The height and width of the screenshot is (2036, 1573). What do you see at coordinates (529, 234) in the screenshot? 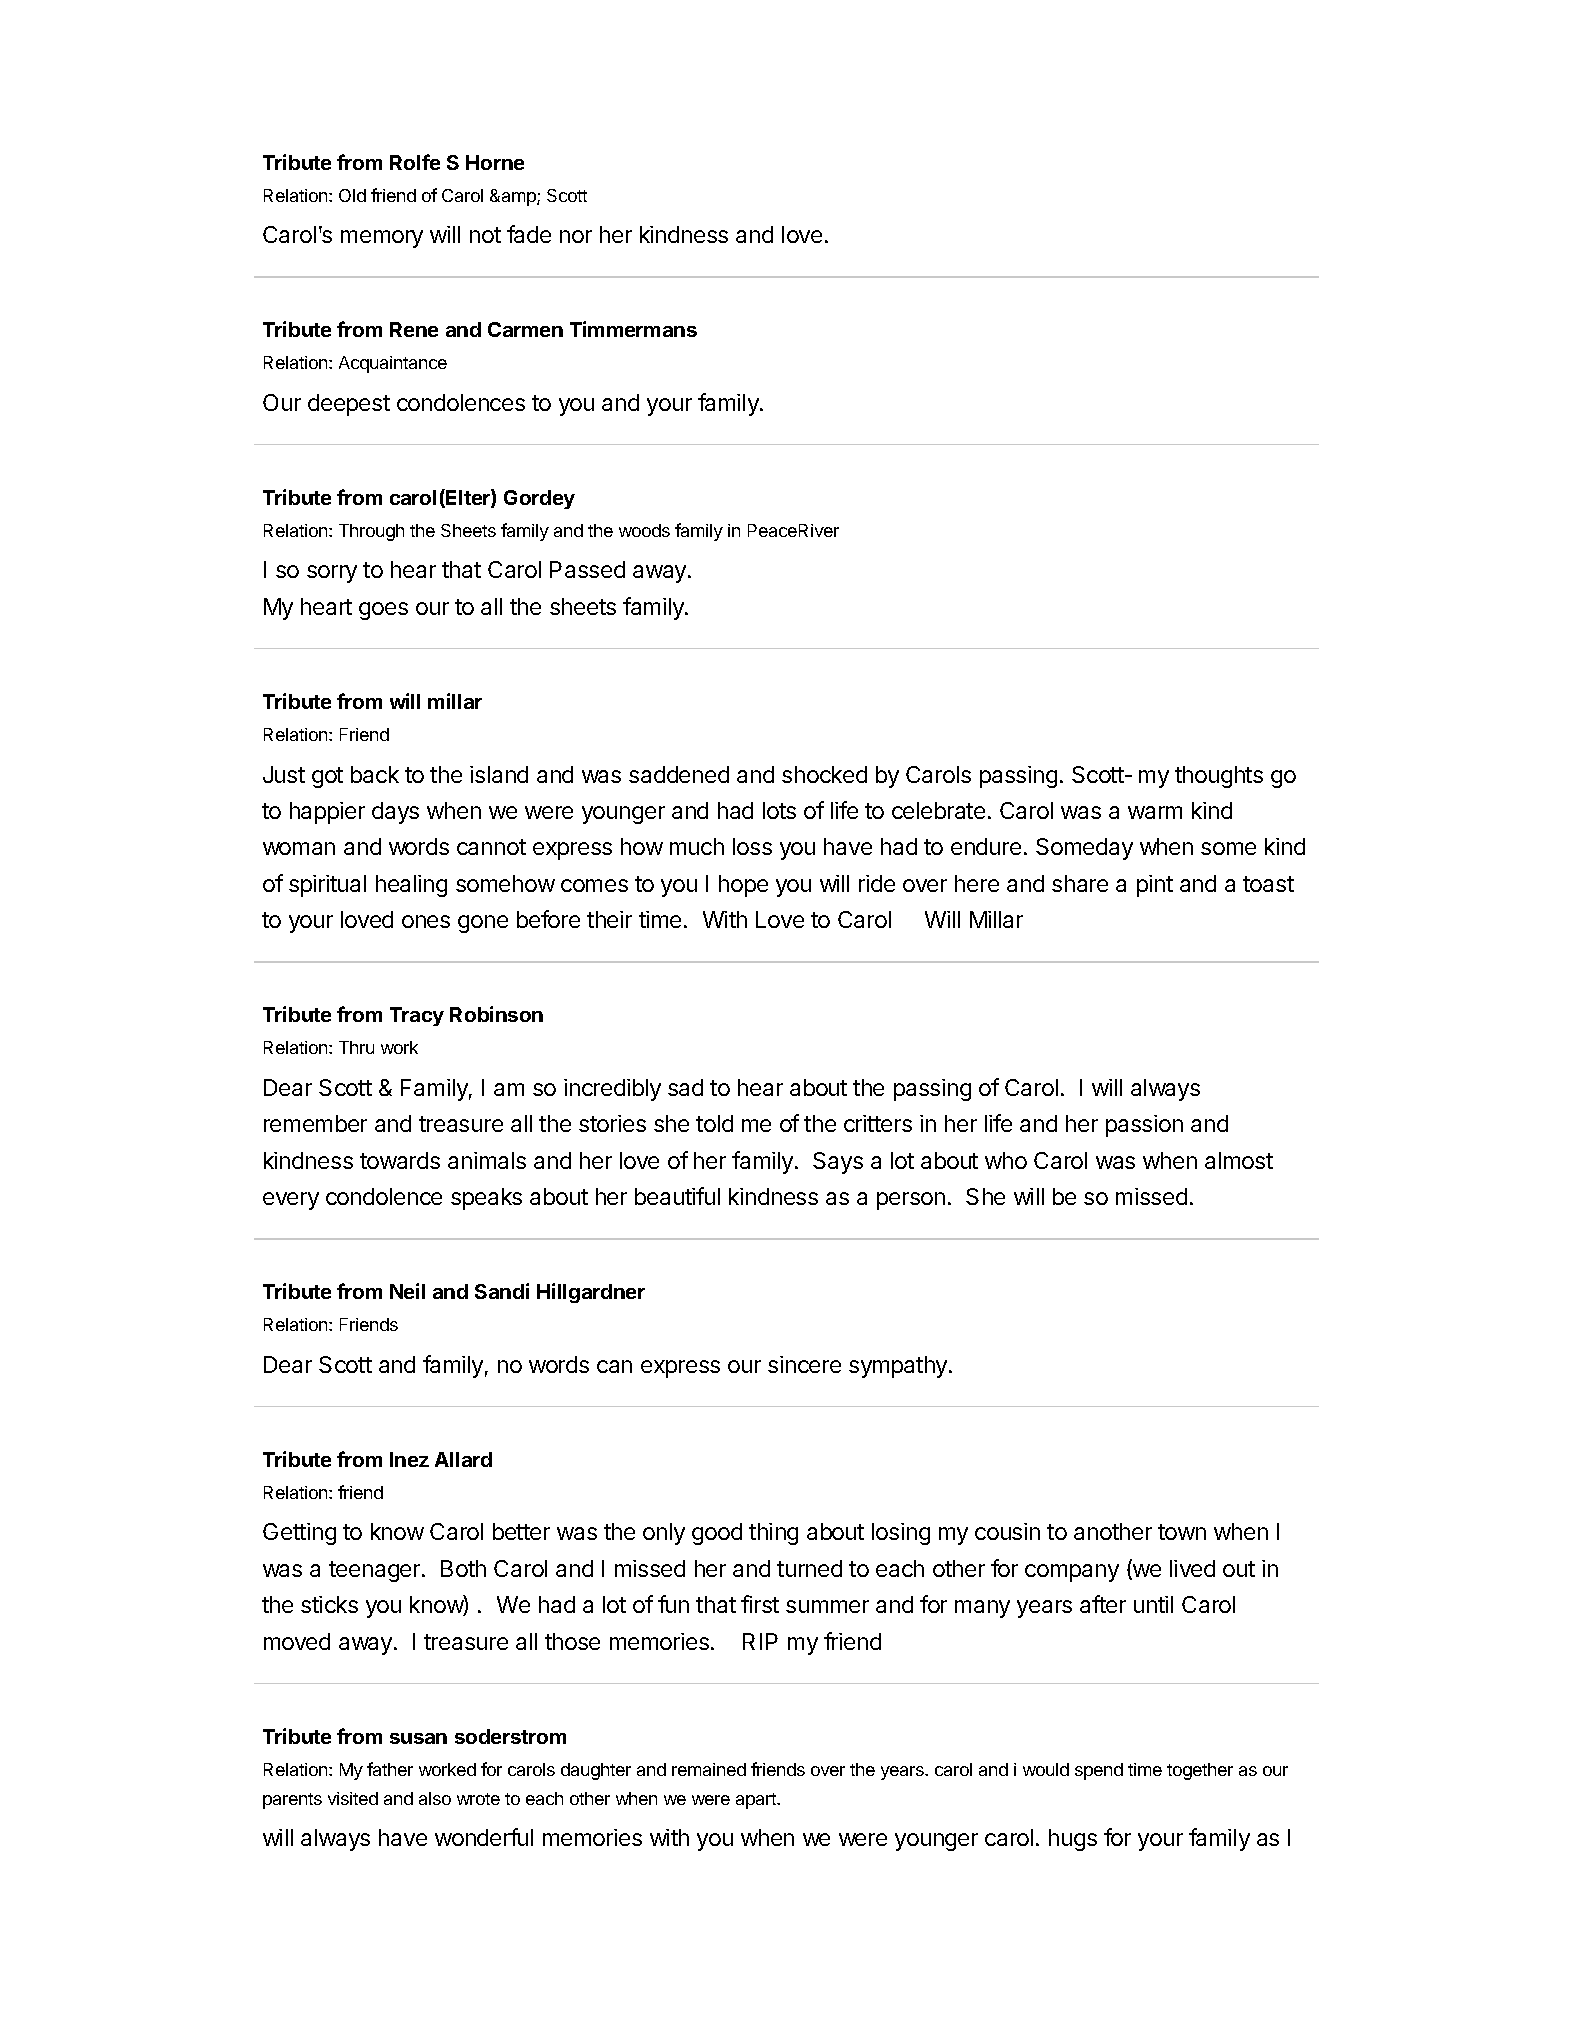
I see `fade` at bounding box center [529, 234].
